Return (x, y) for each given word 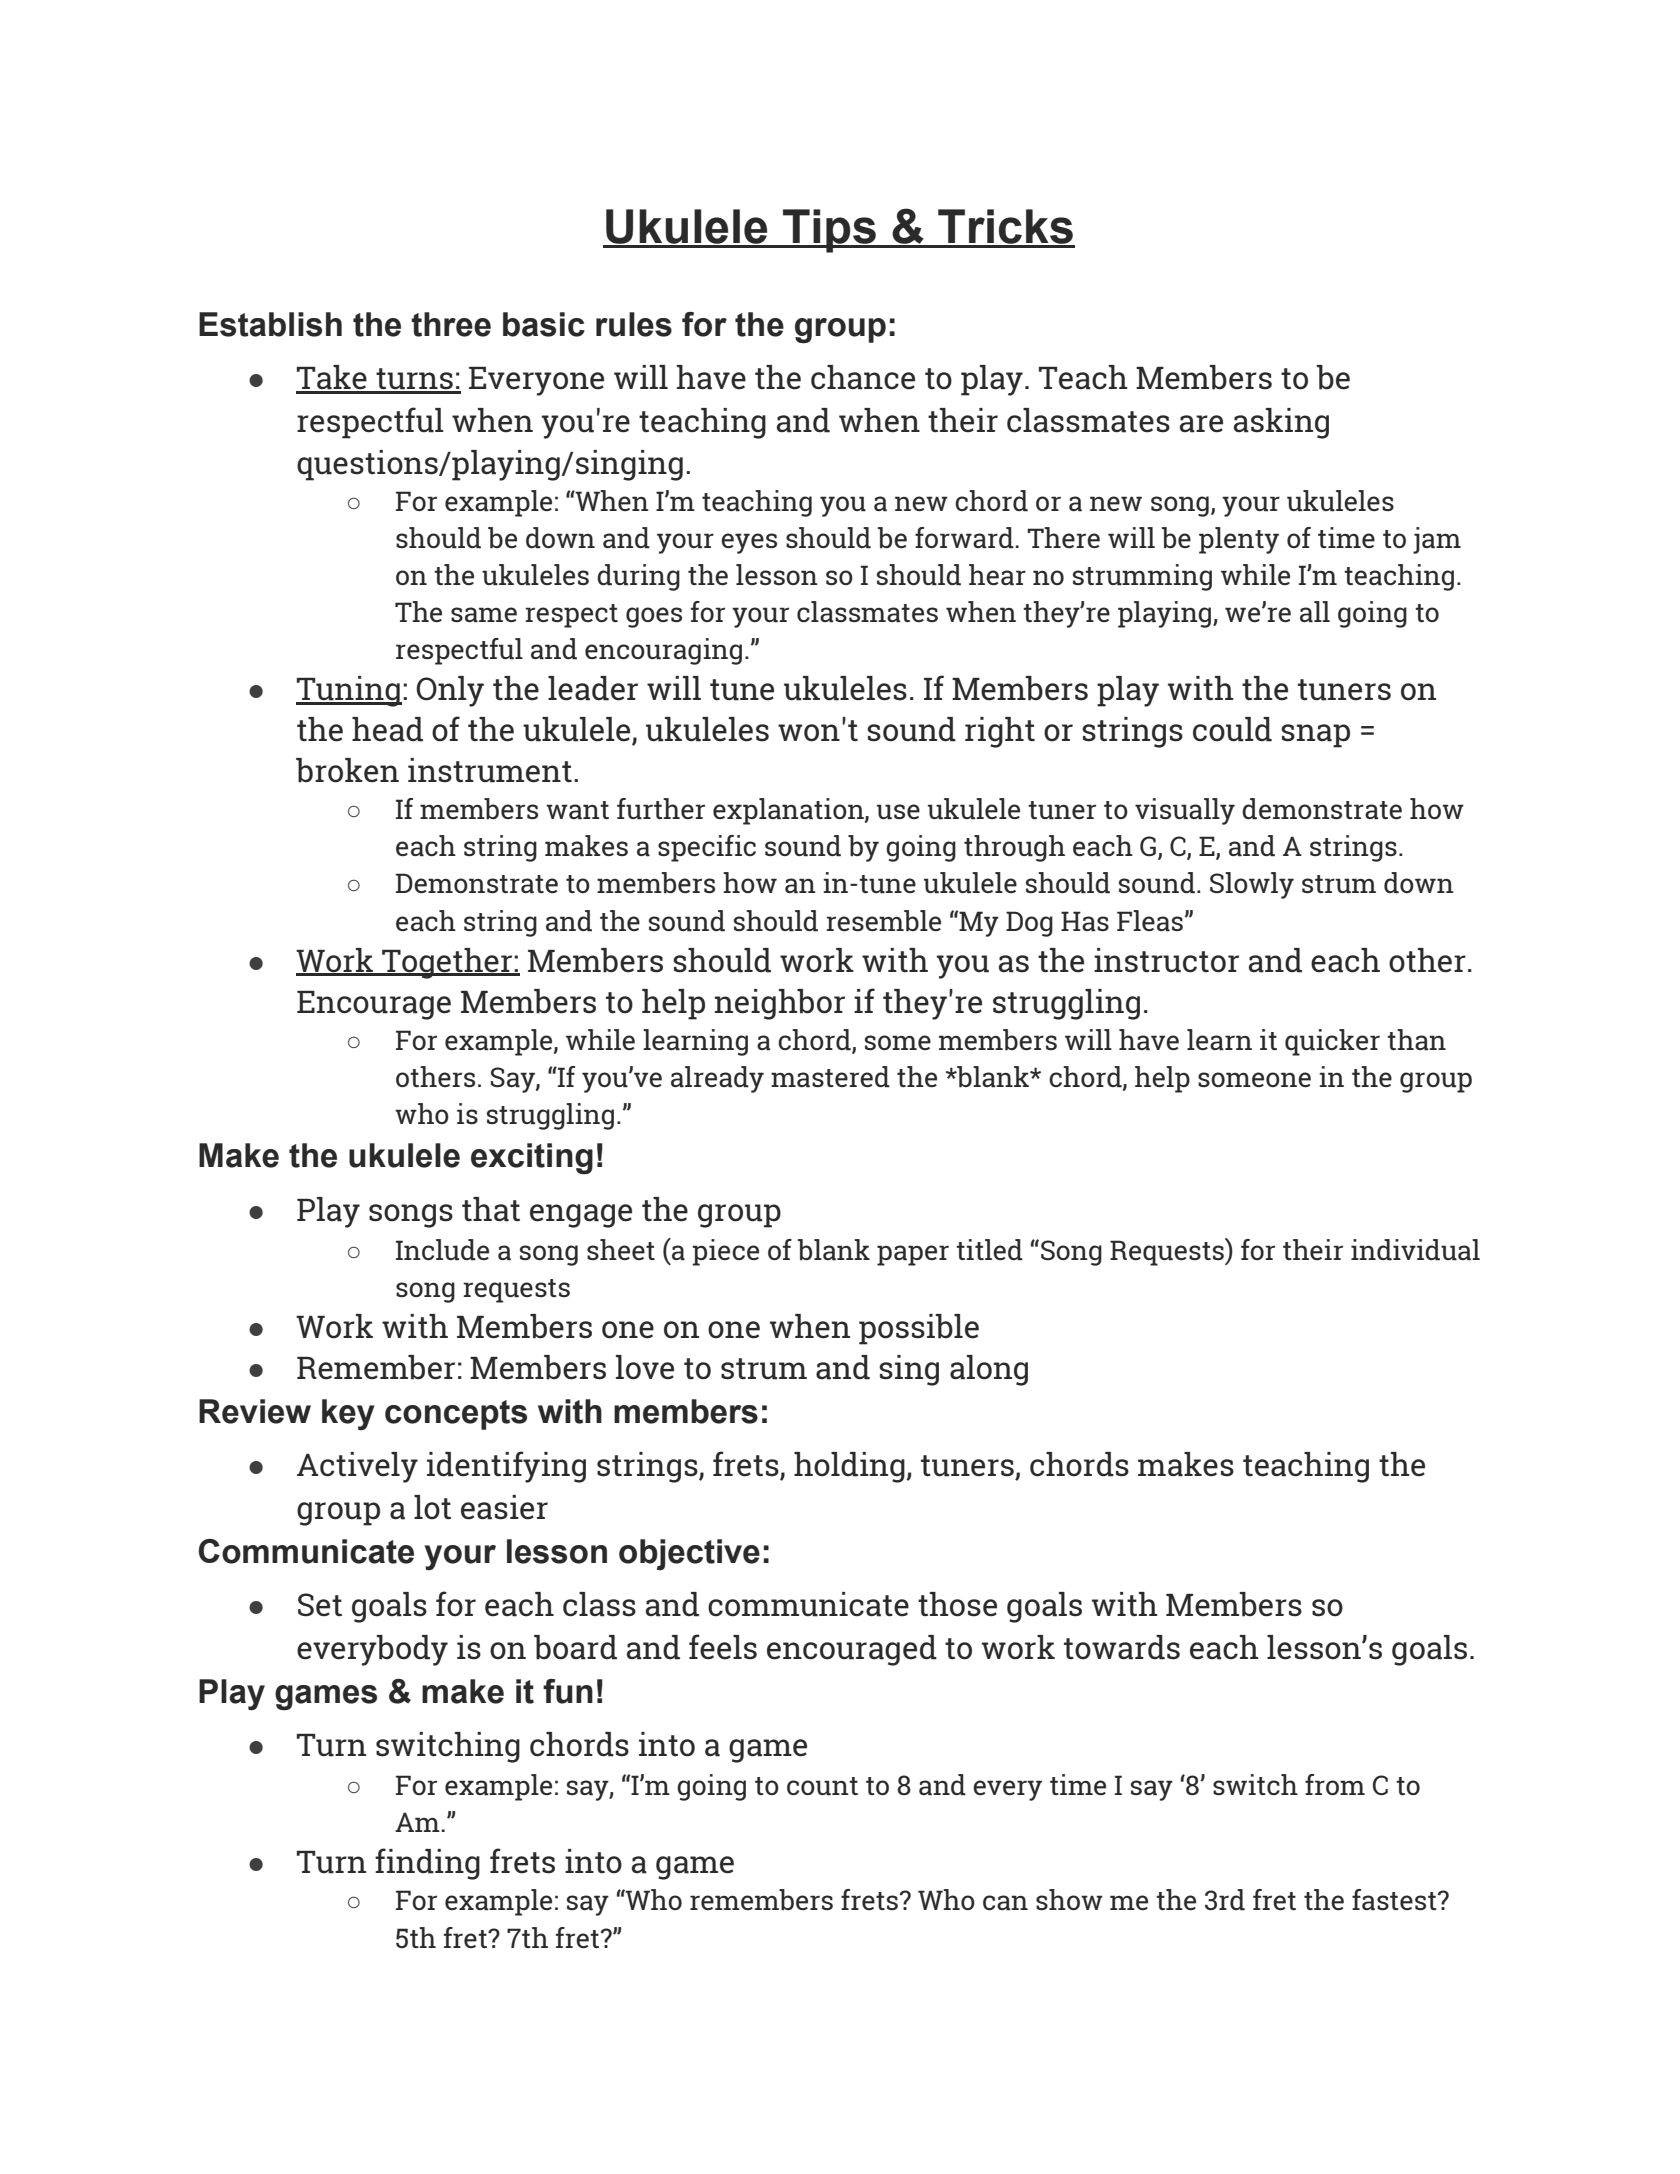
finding (427, 1864)
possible (919, 1329)
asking (1281, 423)
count (822, 1786)
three (451, 324)
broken (347, 770)
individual (1415, 1250)
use (898, 812)
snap (1315, 736)
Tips (829, 231)
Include (442, 1250)
